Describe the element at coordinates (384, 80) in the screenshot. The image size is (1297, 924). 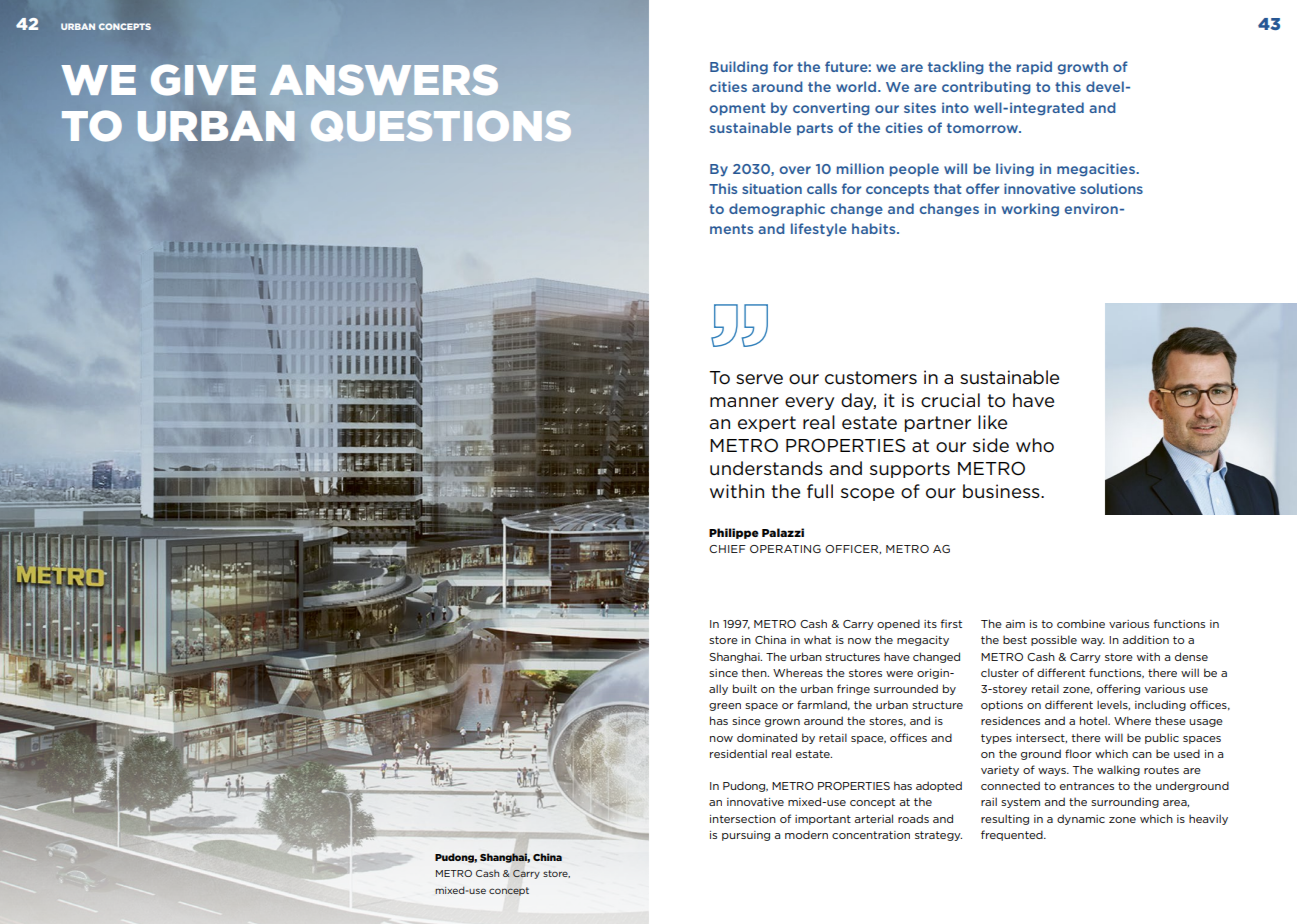
I see `ANSWERS` at that location.
